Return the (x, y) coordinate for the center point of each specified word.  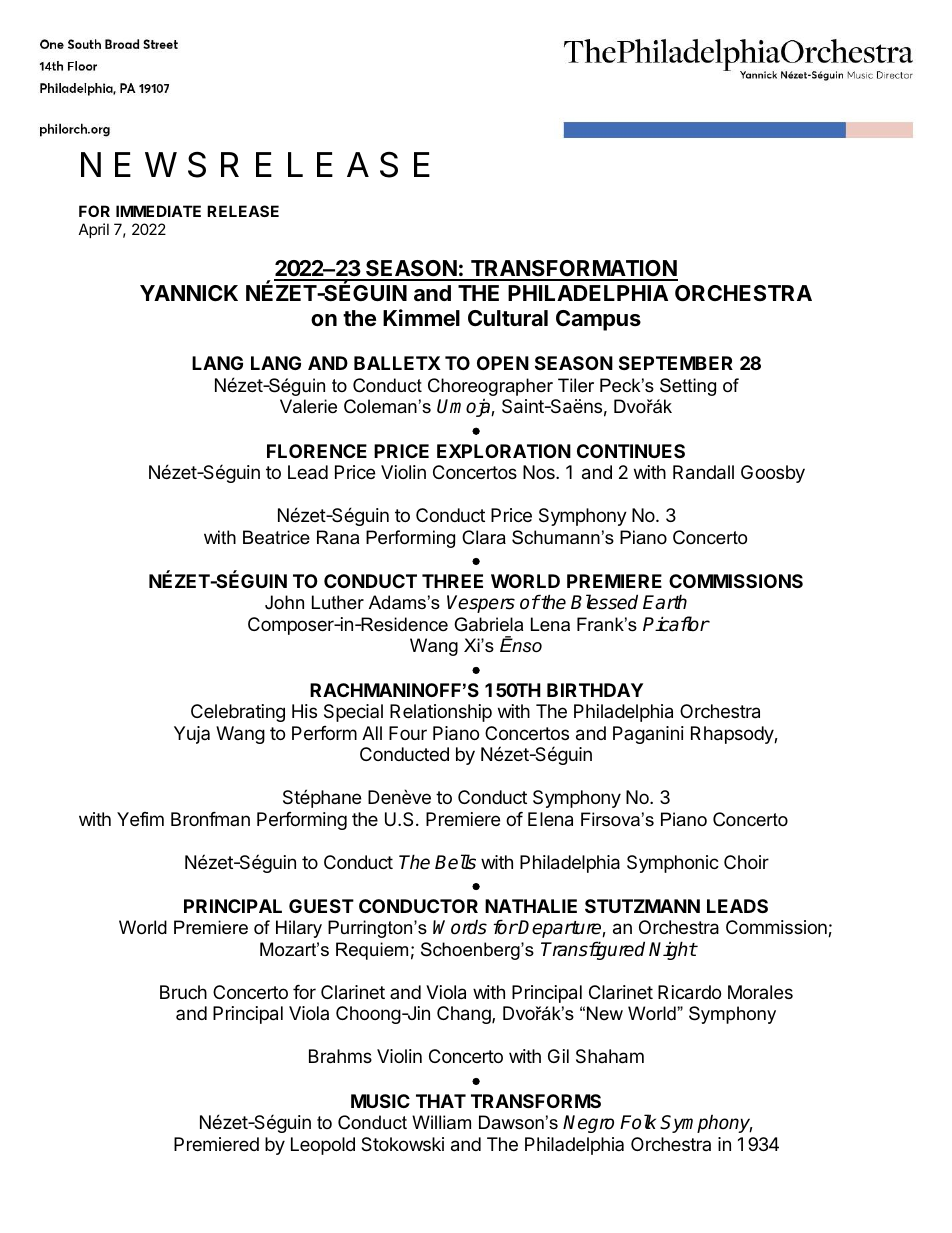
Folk (638, 1122)
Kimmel (421, 318)
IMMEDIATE (158, 211)
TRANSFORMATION (573, 270)
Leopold (323, 1146)
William (441, 1122)
